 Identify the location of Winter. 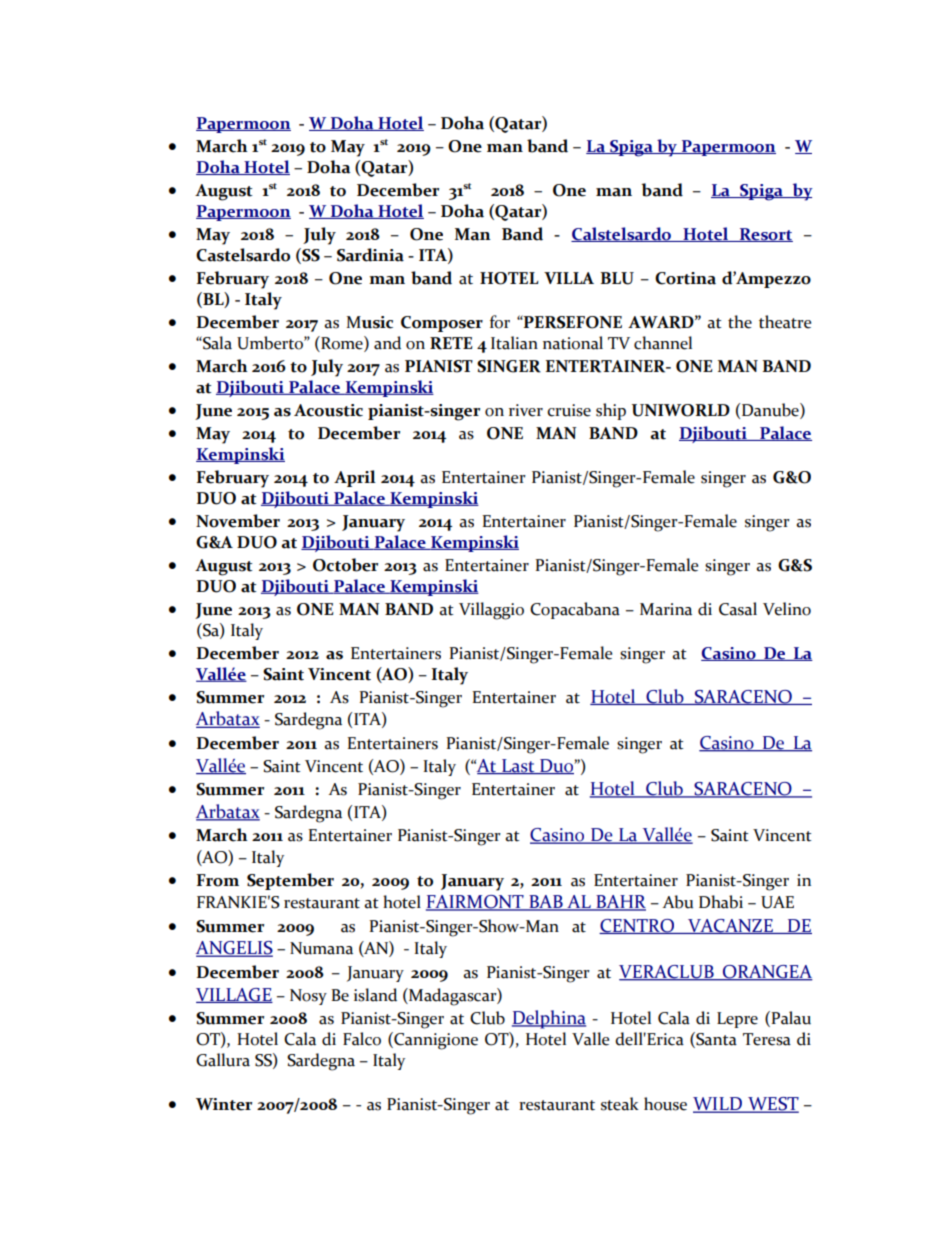
(224, 1104).
